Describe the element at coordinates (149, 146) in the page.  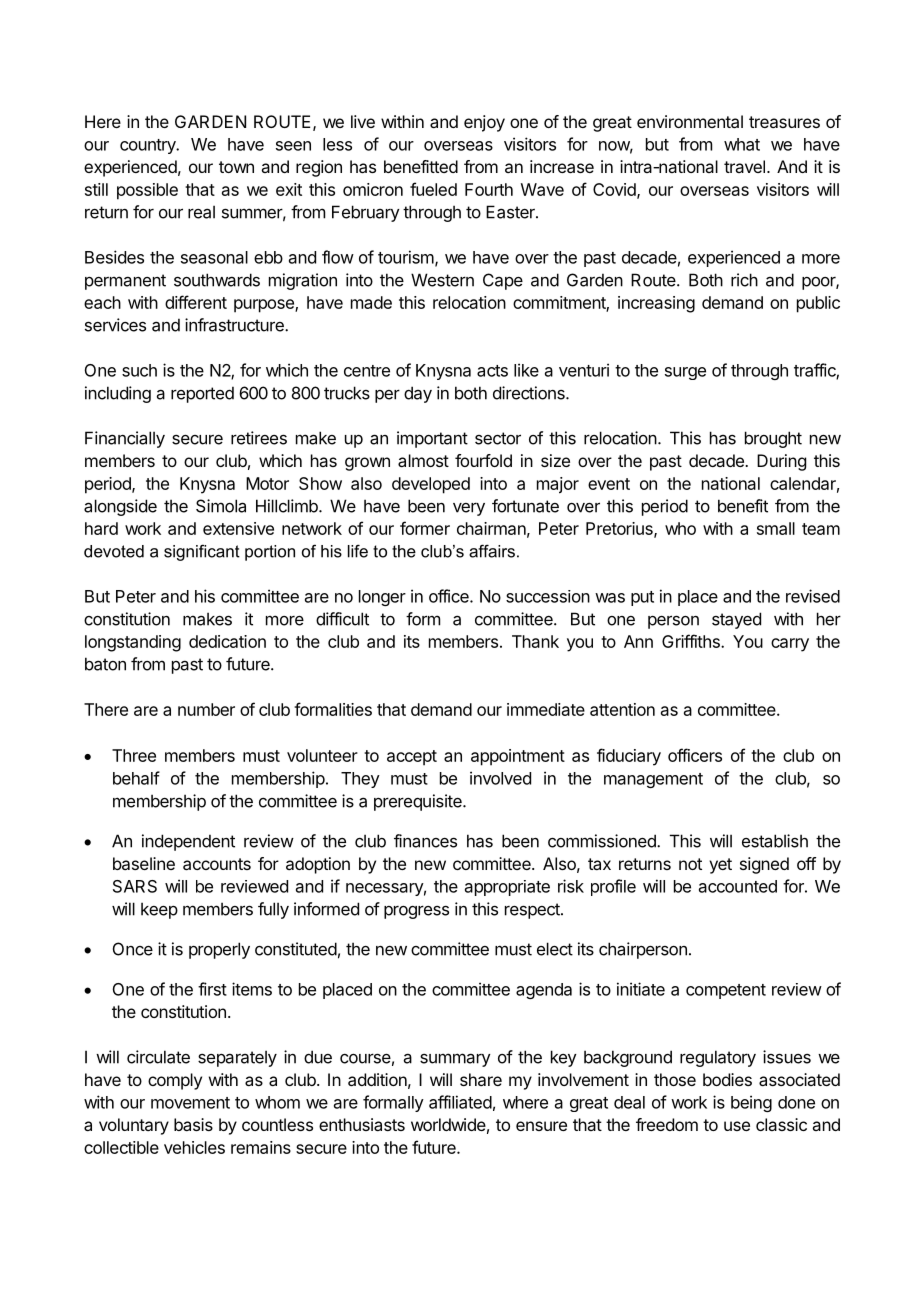
I see `country` at that location.
